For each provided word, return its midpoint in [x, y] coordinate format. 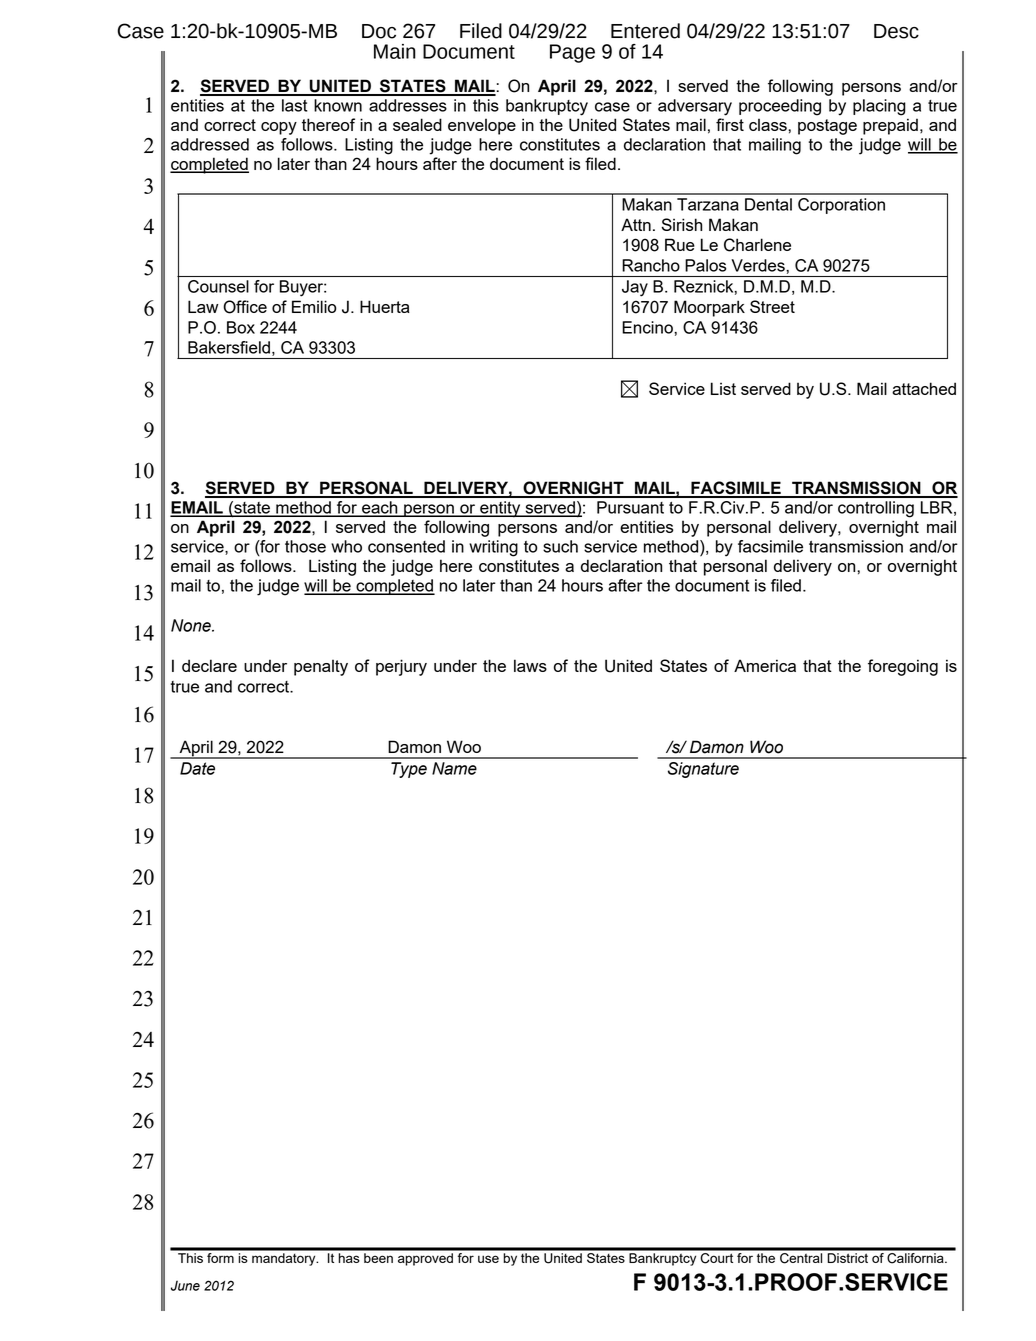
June [185, 1285]
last [294, 105]
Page [572, 53]
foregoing [903, 667]
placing [879, 107]
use [488, 1259]
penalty [321, 667]
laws [530, 665]
